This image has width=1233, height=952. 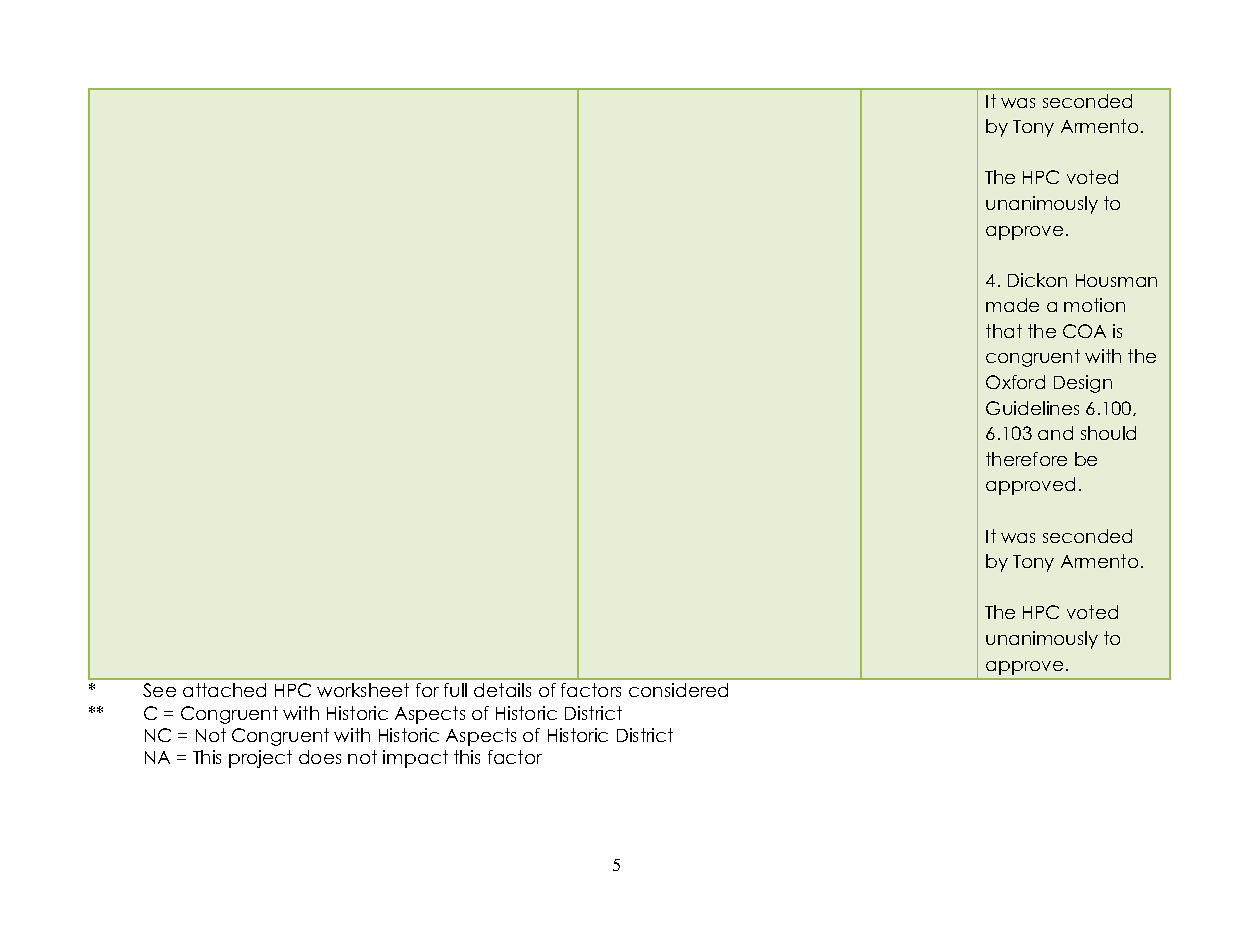 I want to click on impact, so click(x=415, y=759).
